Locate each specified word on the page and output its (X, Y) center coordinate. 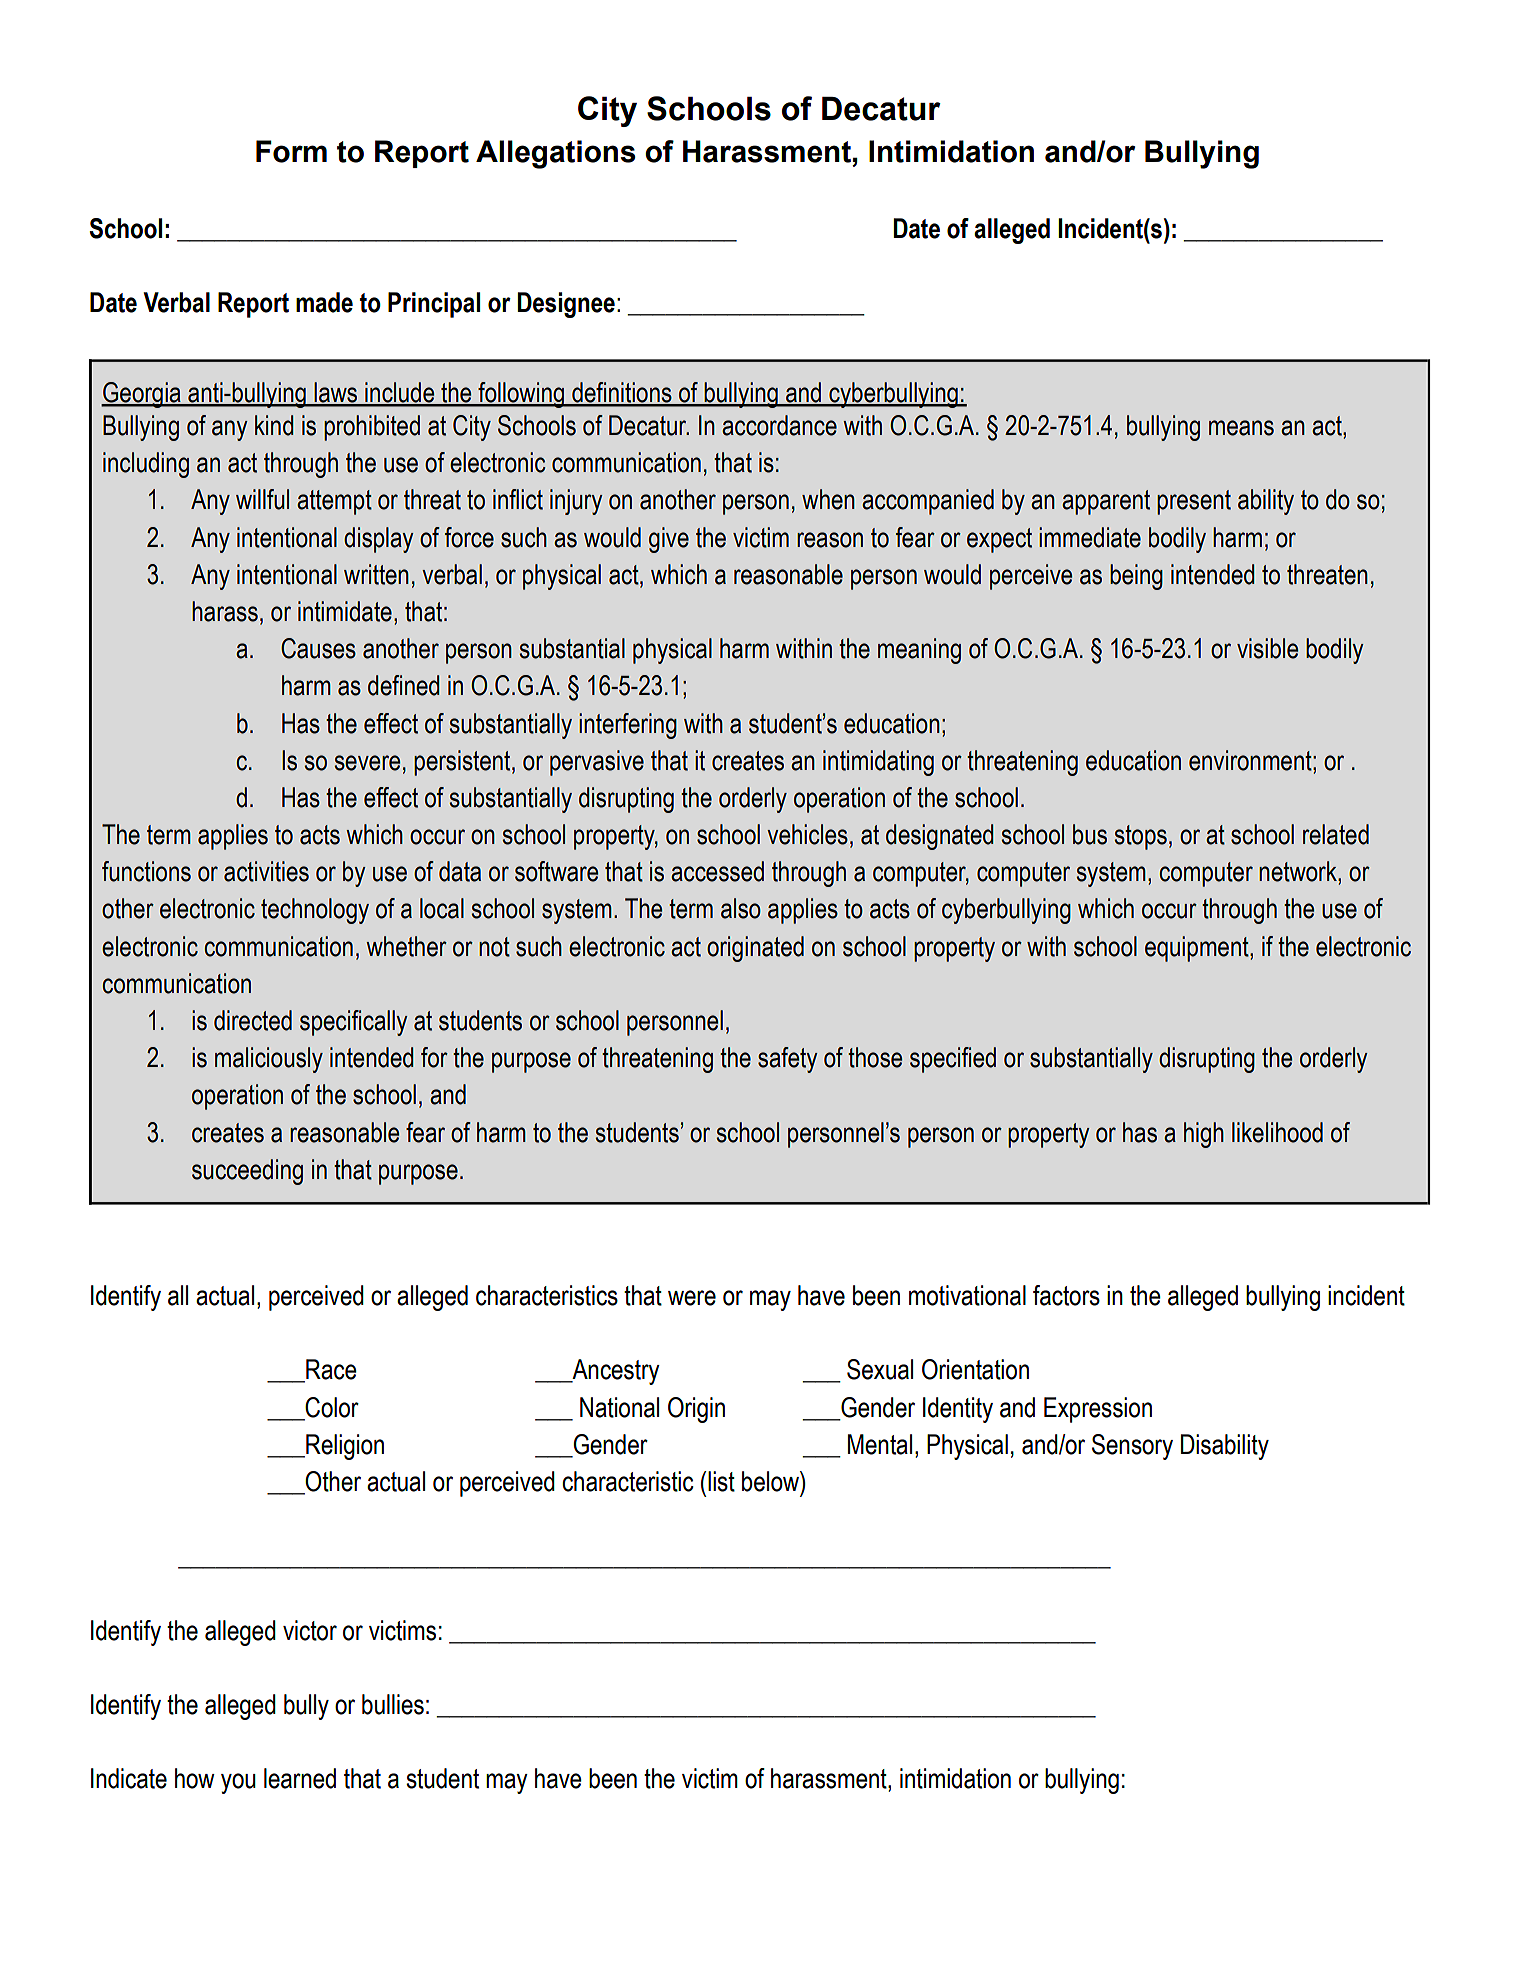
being (1136, 577)
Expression (1098, 1410)
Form (291, 151)
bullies (393, 1704)
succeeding (247, 1172)
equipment (1198, 949)
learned (300, 1778)
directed (253, 1020)
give (669, 540)
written (376, 574)
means (1241, 428)
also (741, 908)
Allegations (556, 154)
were (692, 1298)
